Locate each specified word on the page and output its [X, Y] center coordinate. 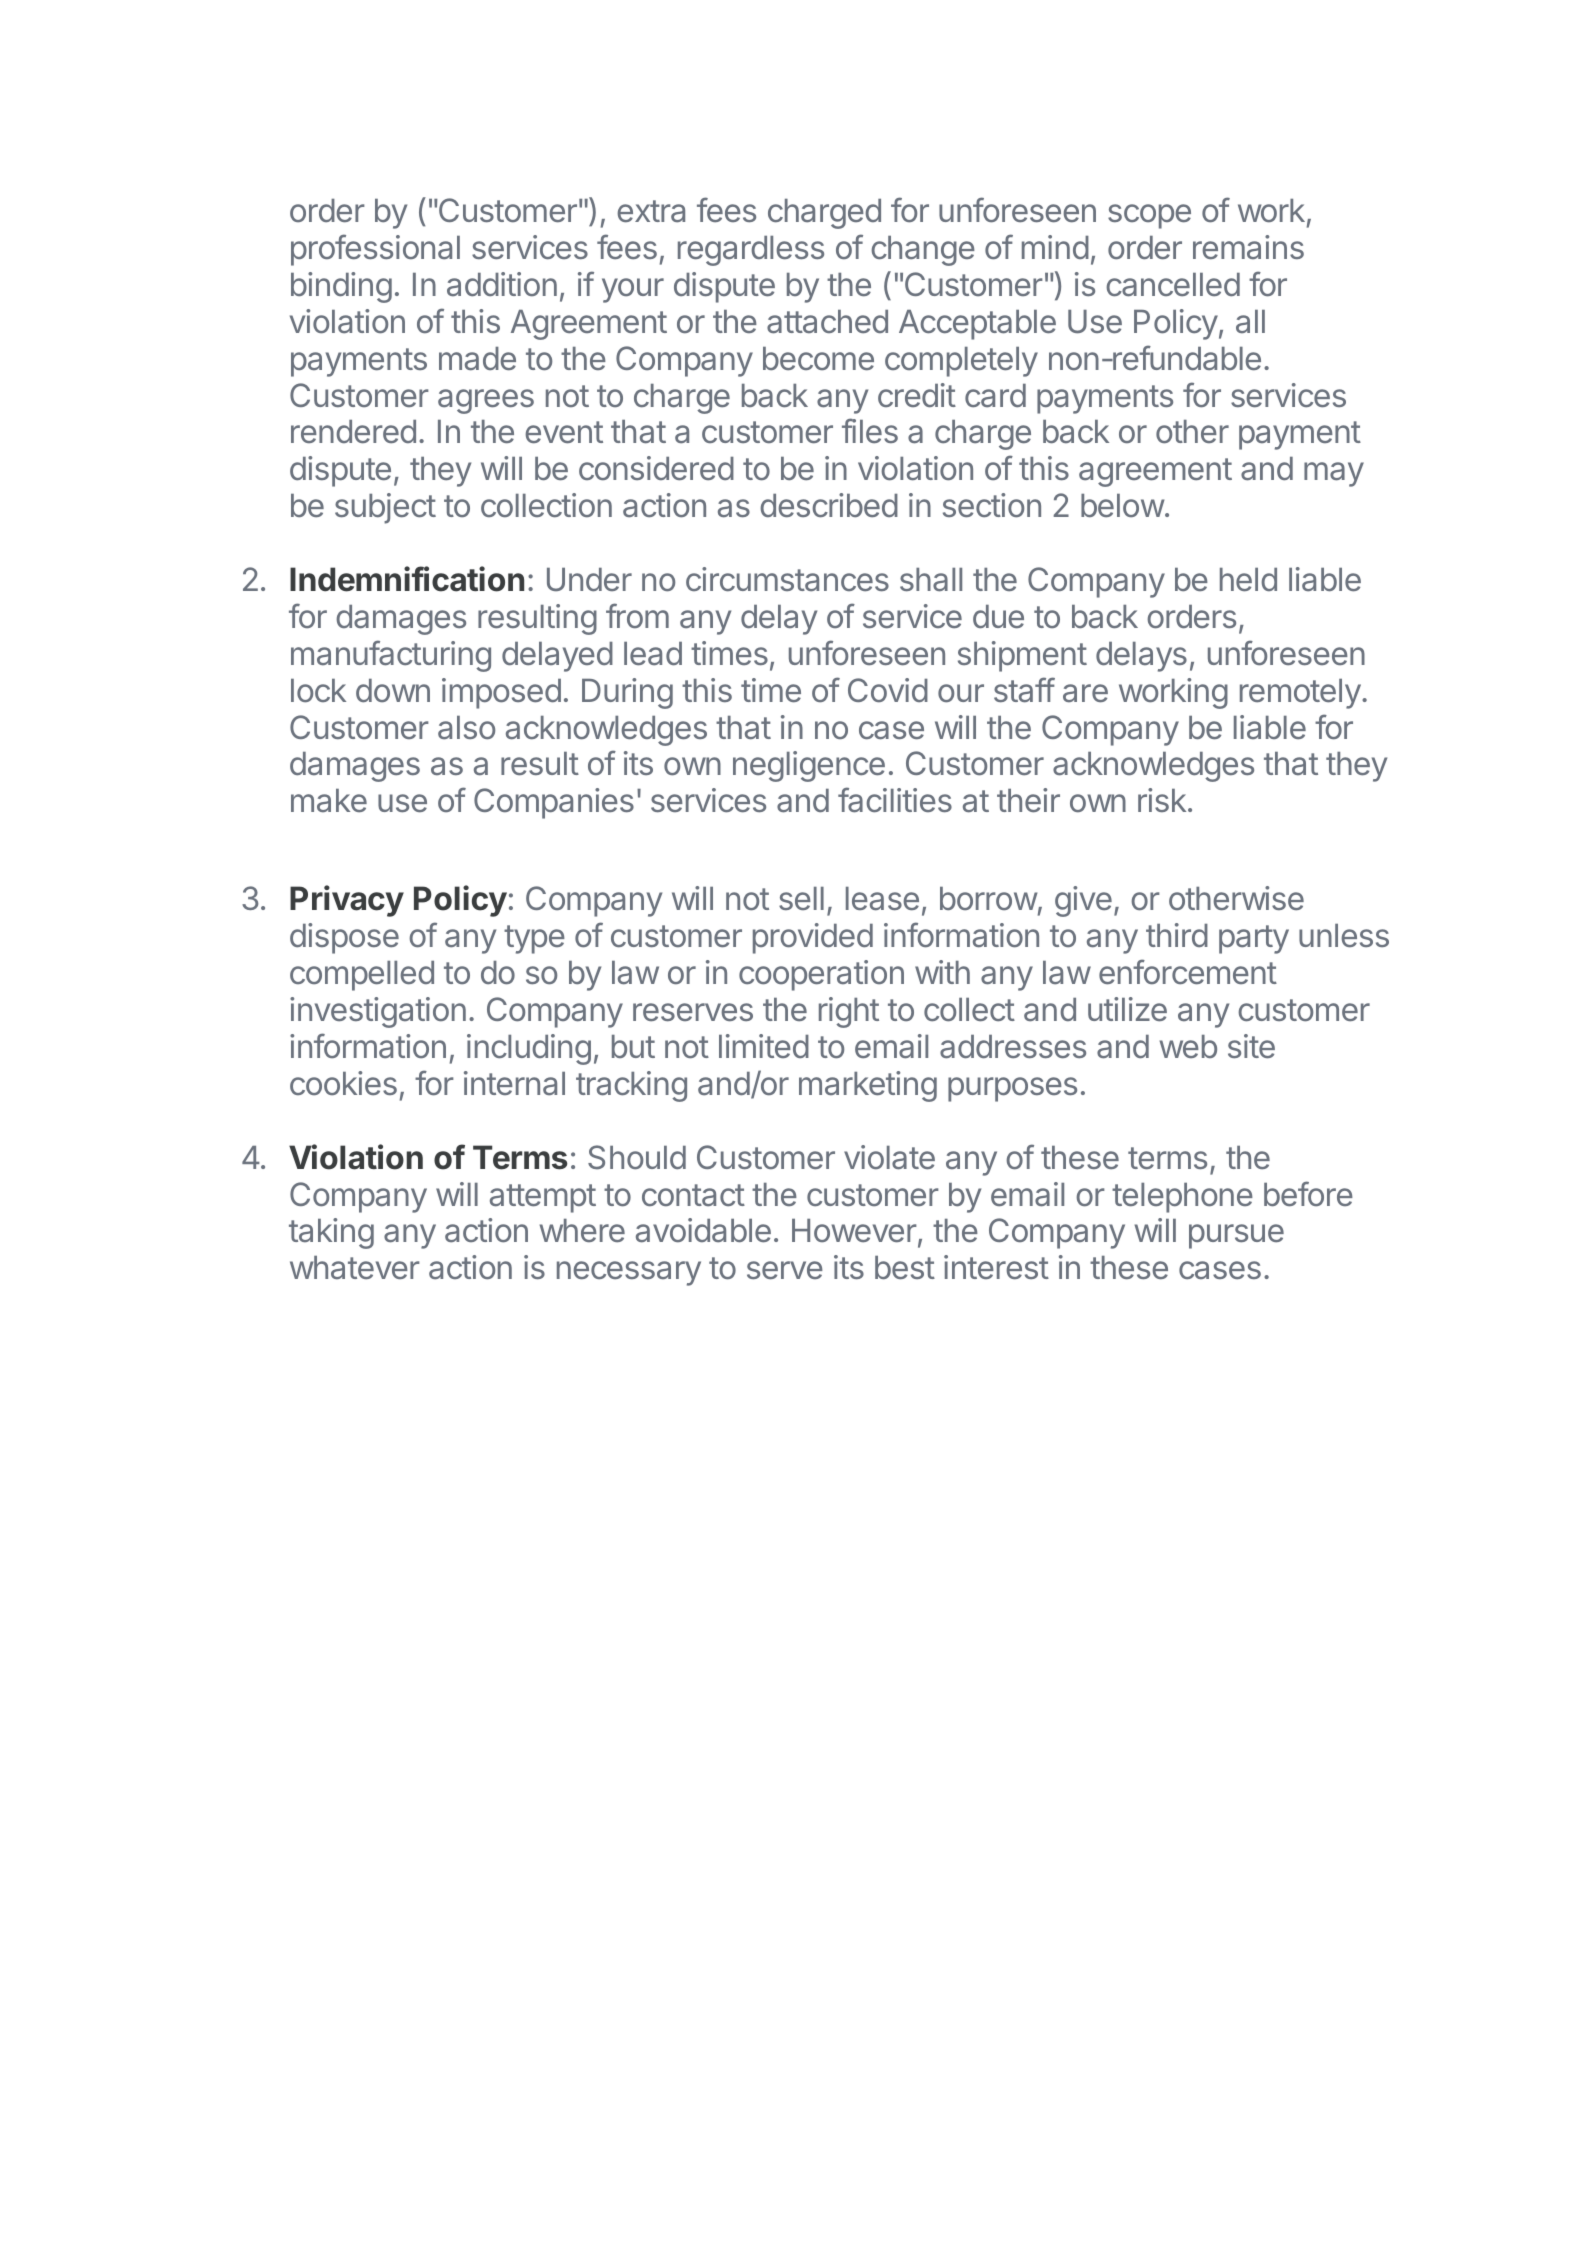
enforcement [1188, 972]
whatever [355, 1268]
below [1123, 506]
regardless [751, 251]
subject [385, 508]
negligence [809, 766]
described [829, 505]
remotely [1300, 694]
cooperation [821, 975]
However [854, 1231]
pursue [1236, 1236]
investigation [378, 1012]
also [466, 728]
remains [1248, 247]
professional [375, 250]
